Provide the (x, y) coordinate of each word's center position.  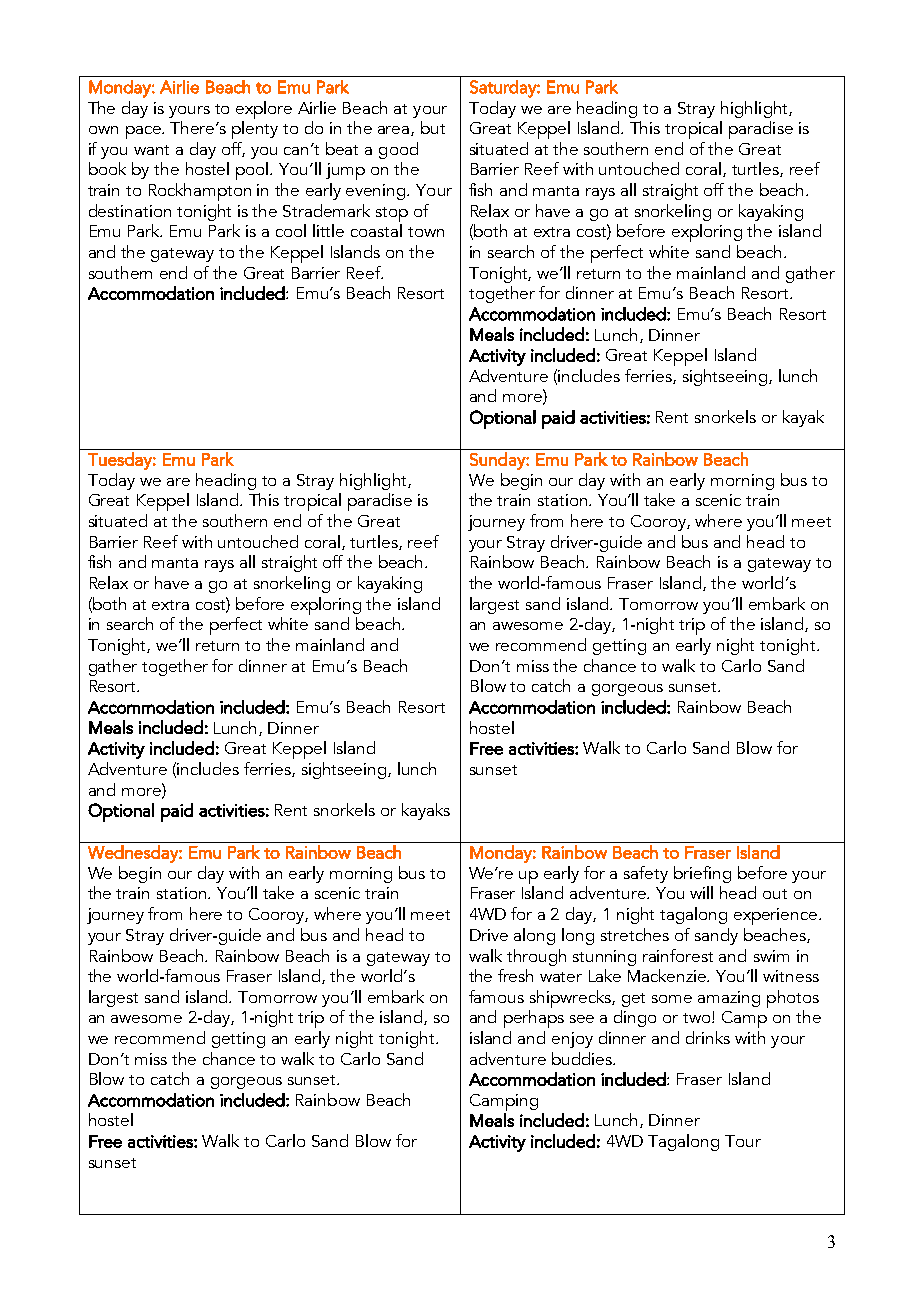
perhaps (534, 1019)
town (426, 232)
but (433, 127)
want (151, 150)
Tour (743, 1141)
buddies (583, 1058)
